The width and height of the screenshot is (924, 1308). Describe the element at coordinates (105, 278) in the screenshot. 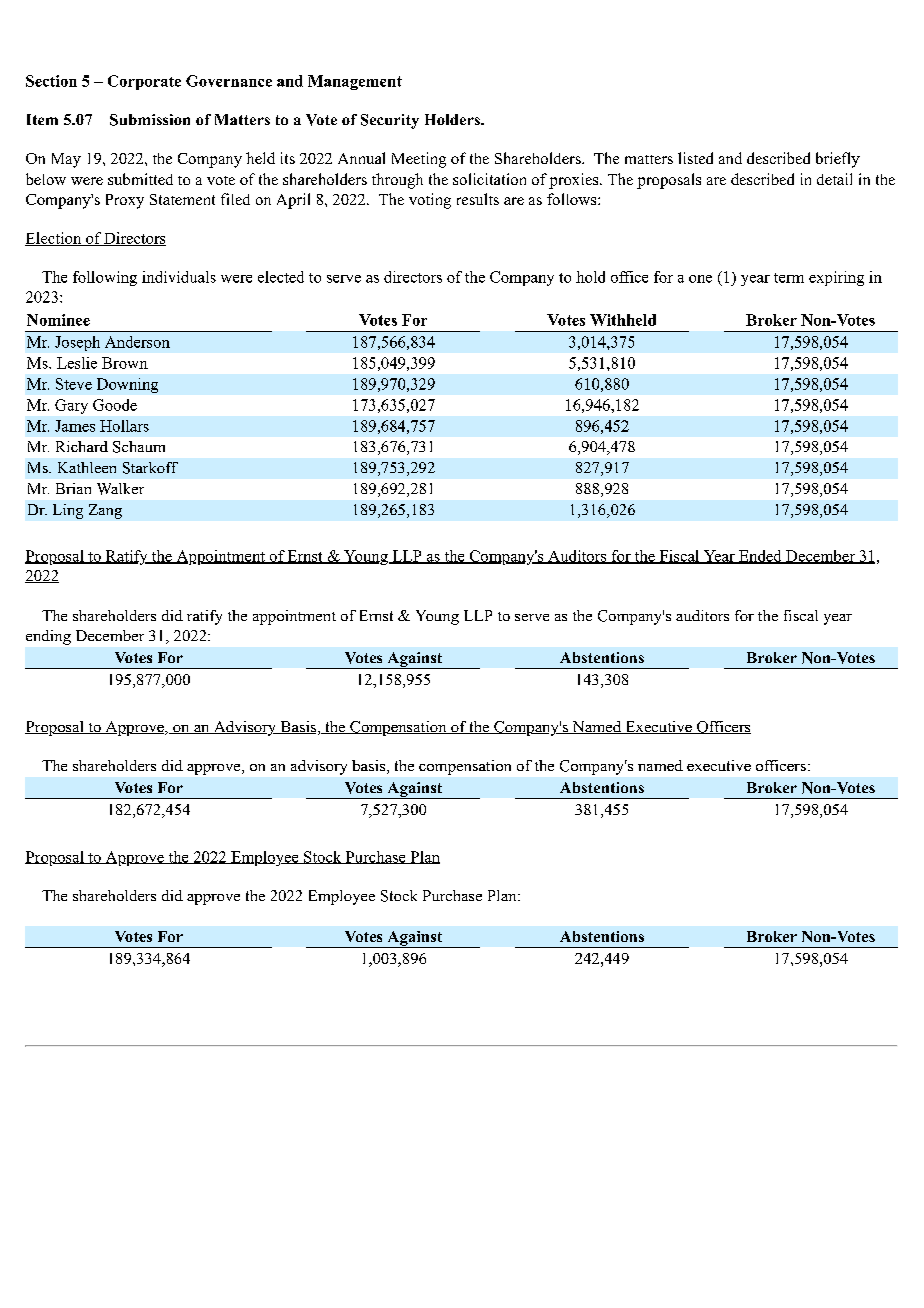

I see `following` at that location.
